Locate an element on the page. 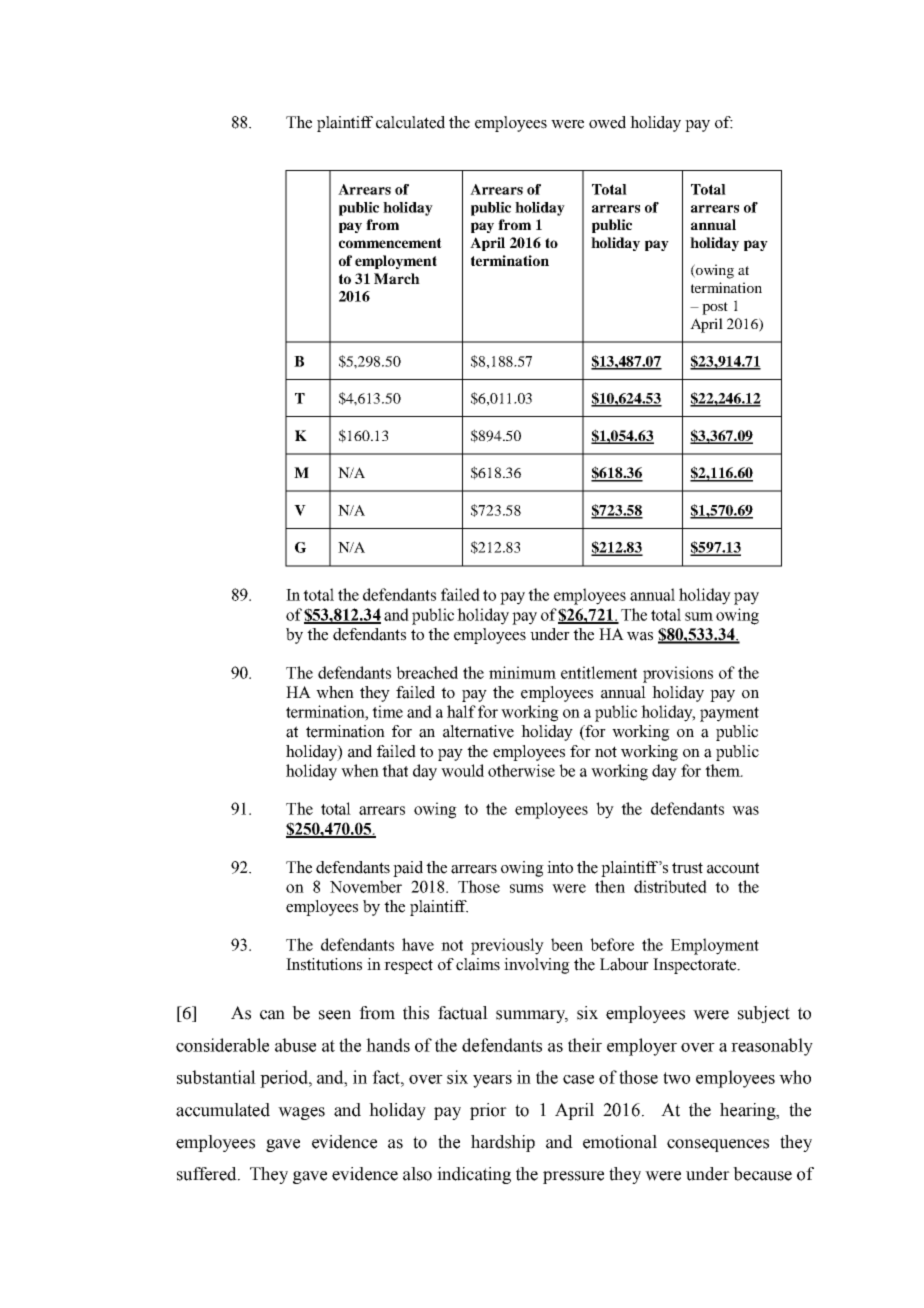  minimum is located at coordinates (522, 672).
